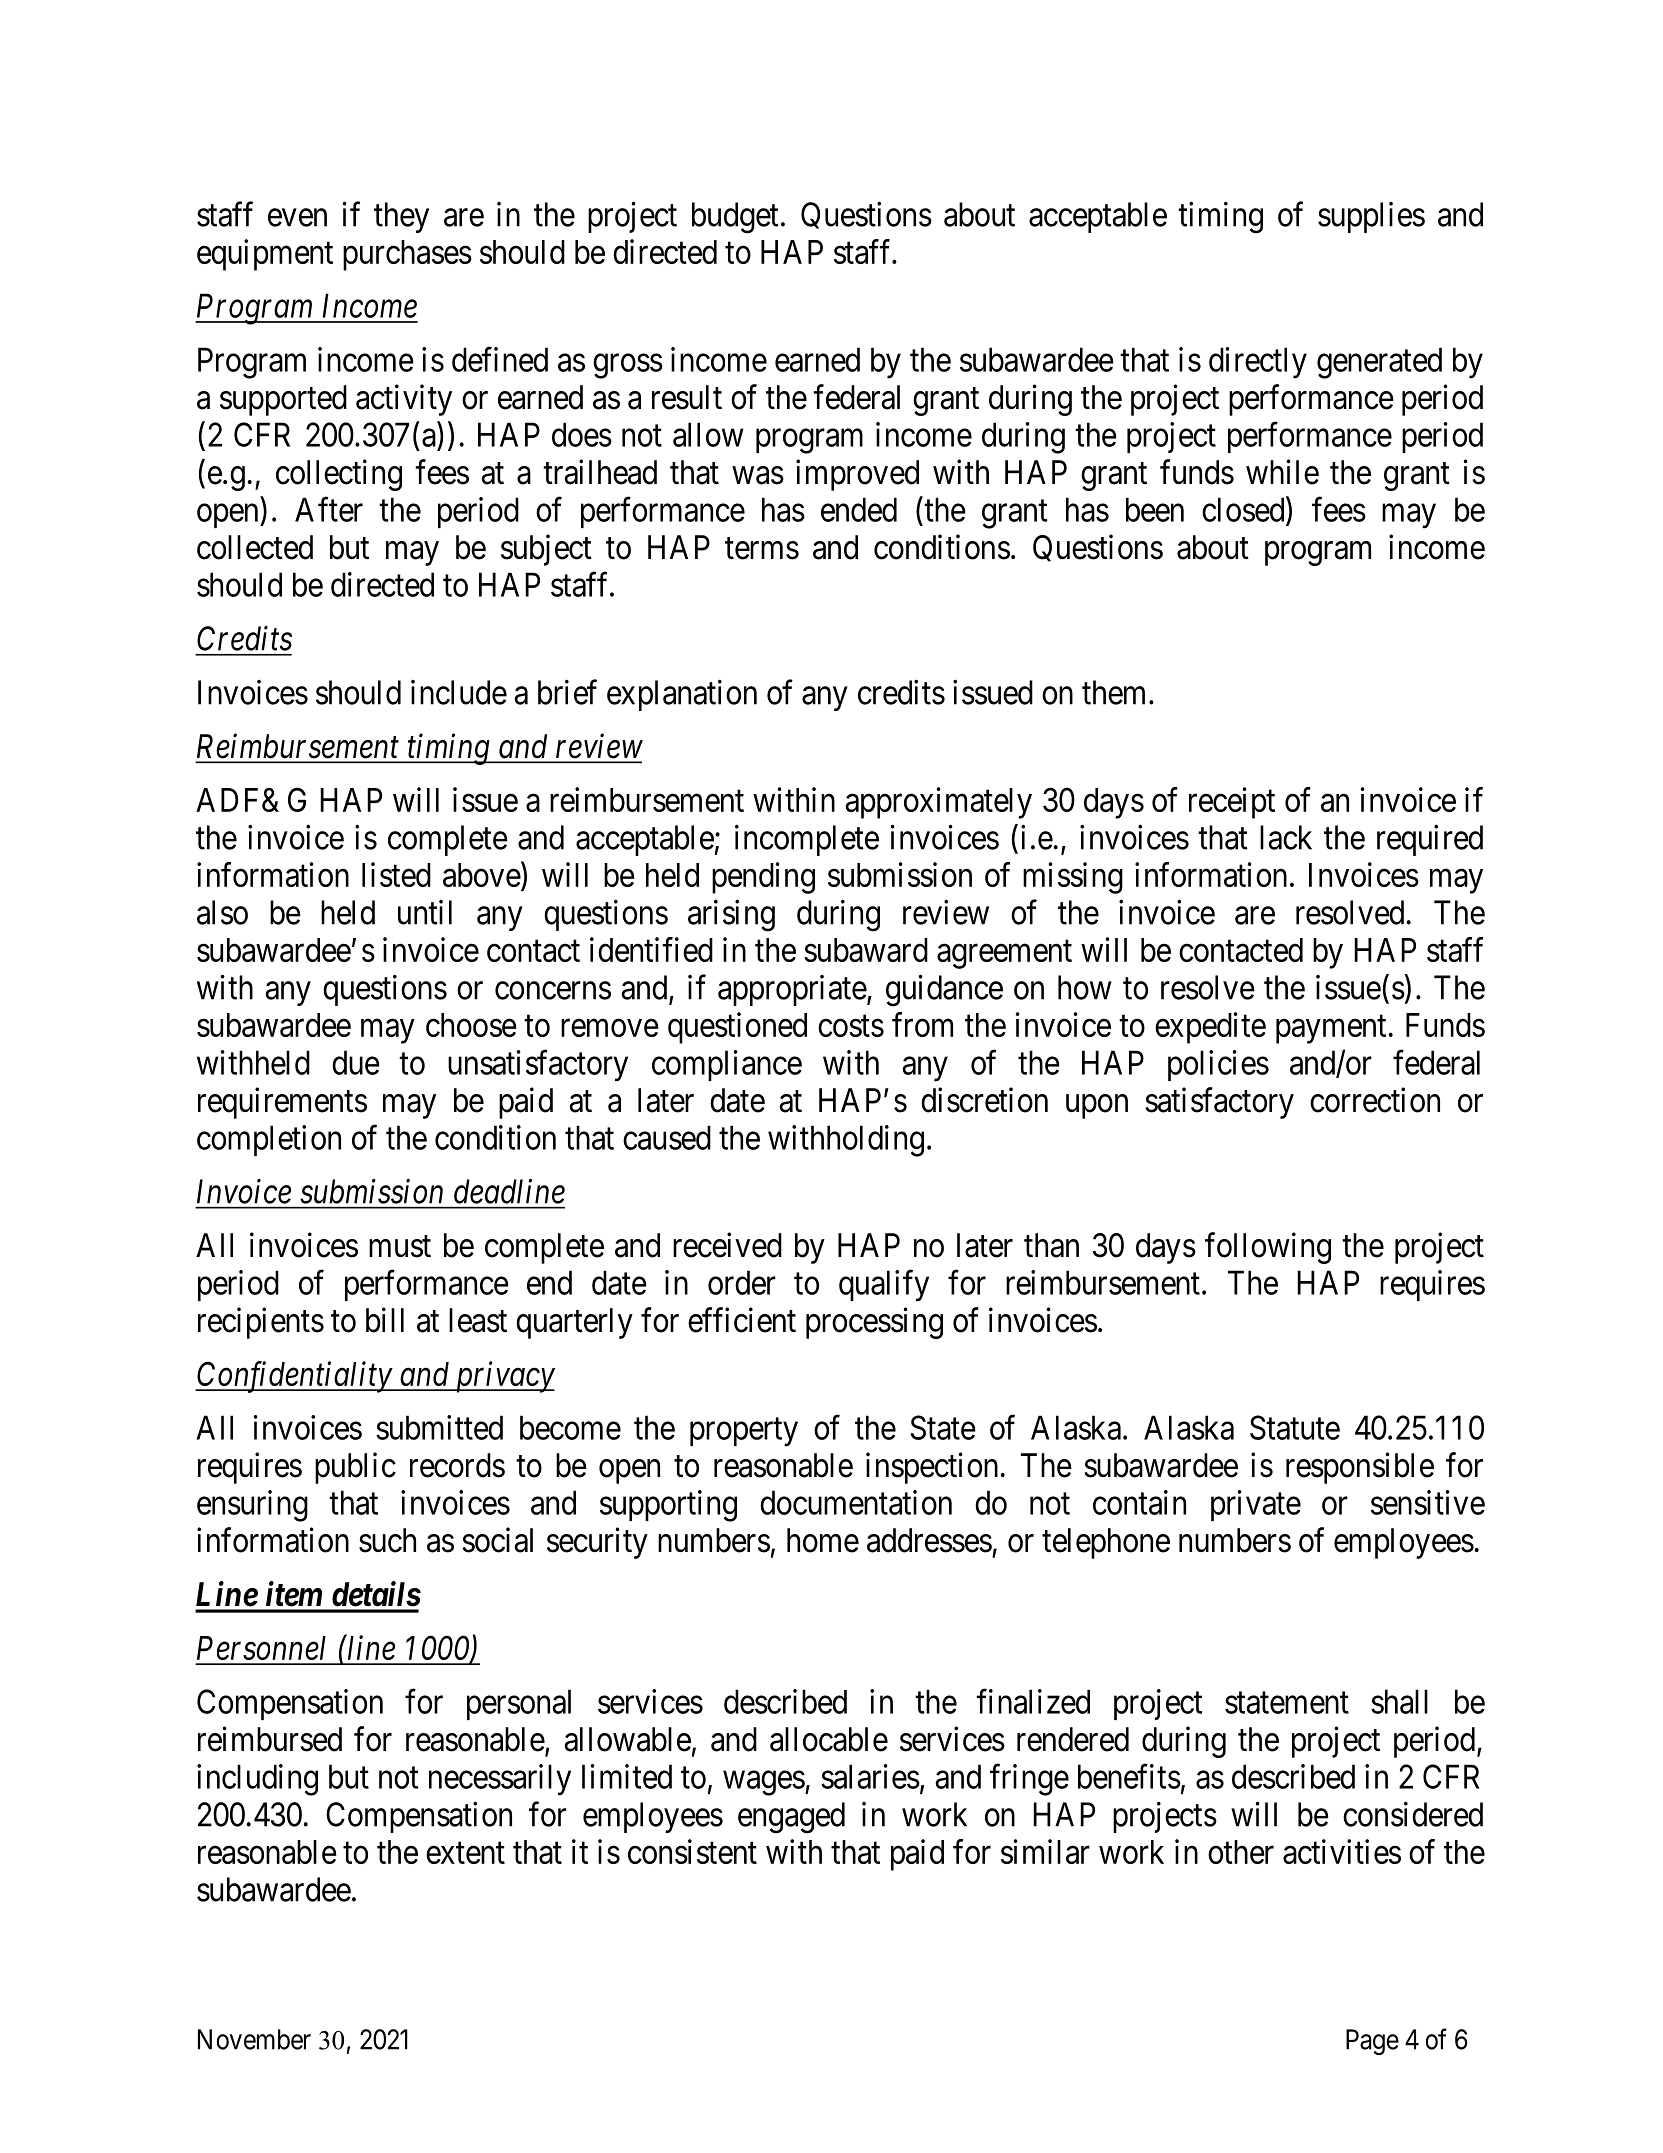 The height and width of the screenshot is (2153, 1663). Describe the element at coordinates (1258, 363) in the screenshot. I see `directly` at that location.
